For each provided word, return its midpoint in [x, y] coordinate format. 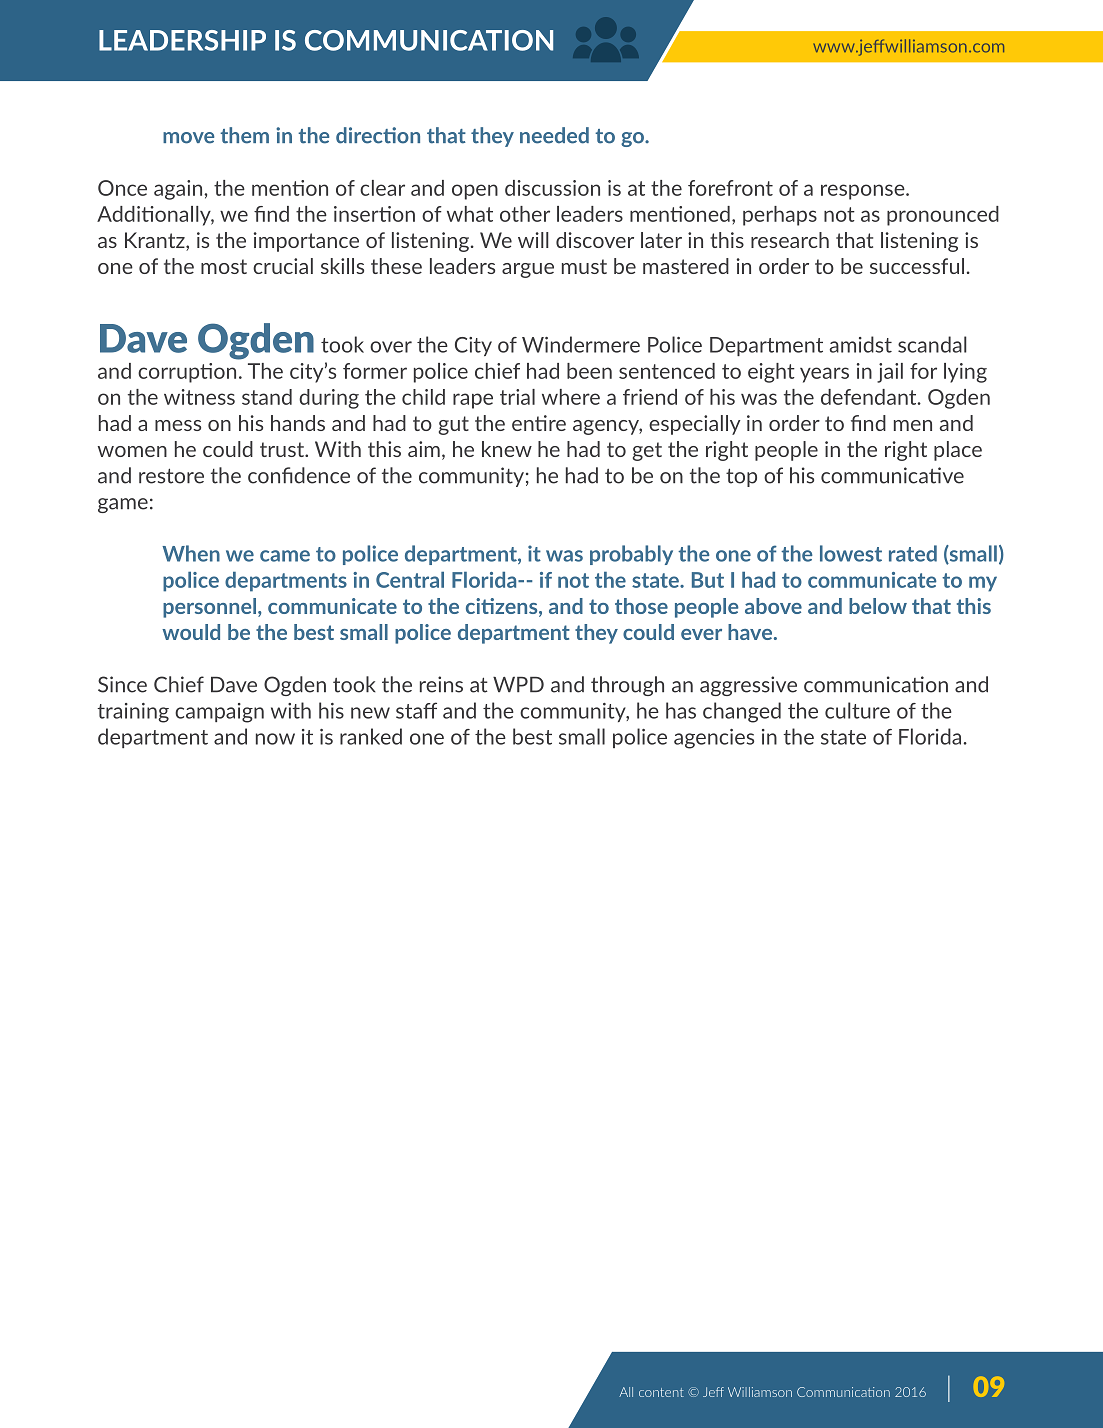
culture [857, 710]
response [864, 192]
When [191, 553]
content [661, 1392]
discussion [552, 188]
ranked [371, 736]
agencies [714, 739]
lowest [851, 553]
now [275, 739]
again [179, 190]
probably [631, 555]
